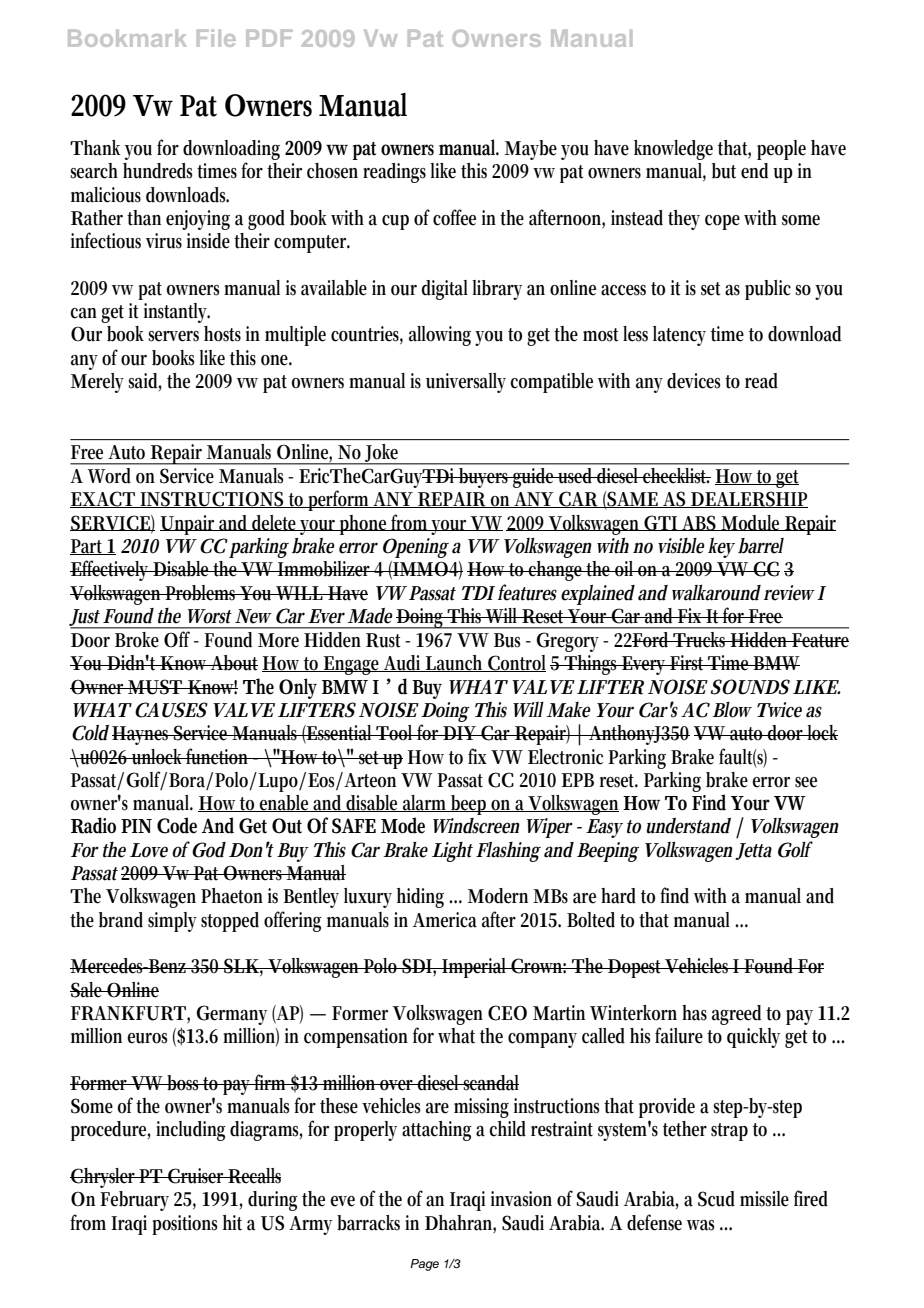 Image resolution: width=924 pixels, height=1308 pixels. I want to click on was, so click(700, 1225).
